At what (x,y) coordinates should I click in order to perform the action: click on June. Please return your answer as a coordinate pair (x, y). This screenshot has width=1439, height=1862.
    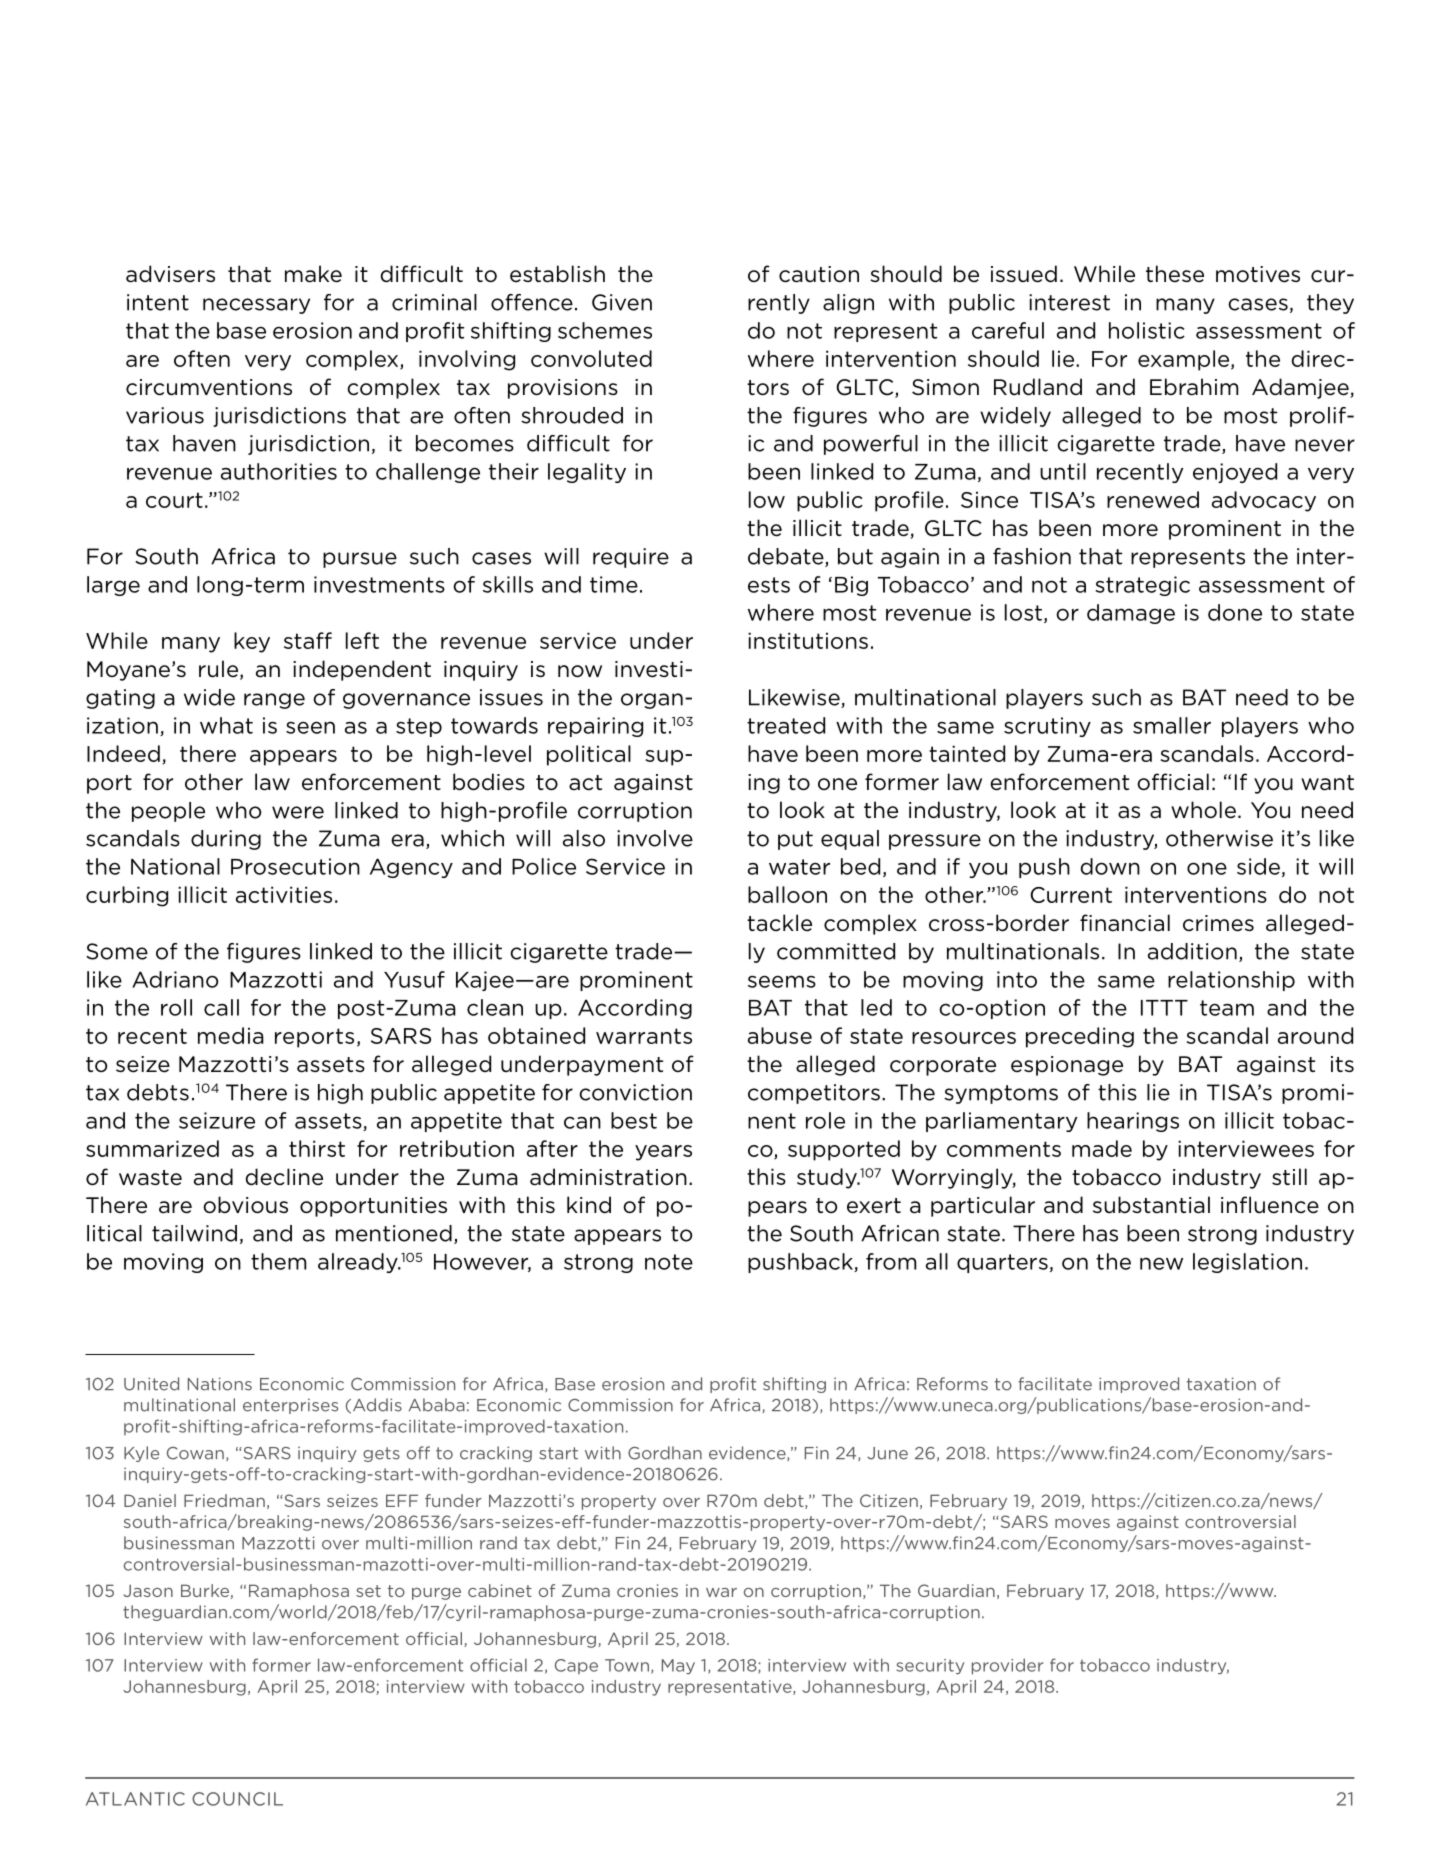
    Looking at the image, I should click on (887, 1453).
